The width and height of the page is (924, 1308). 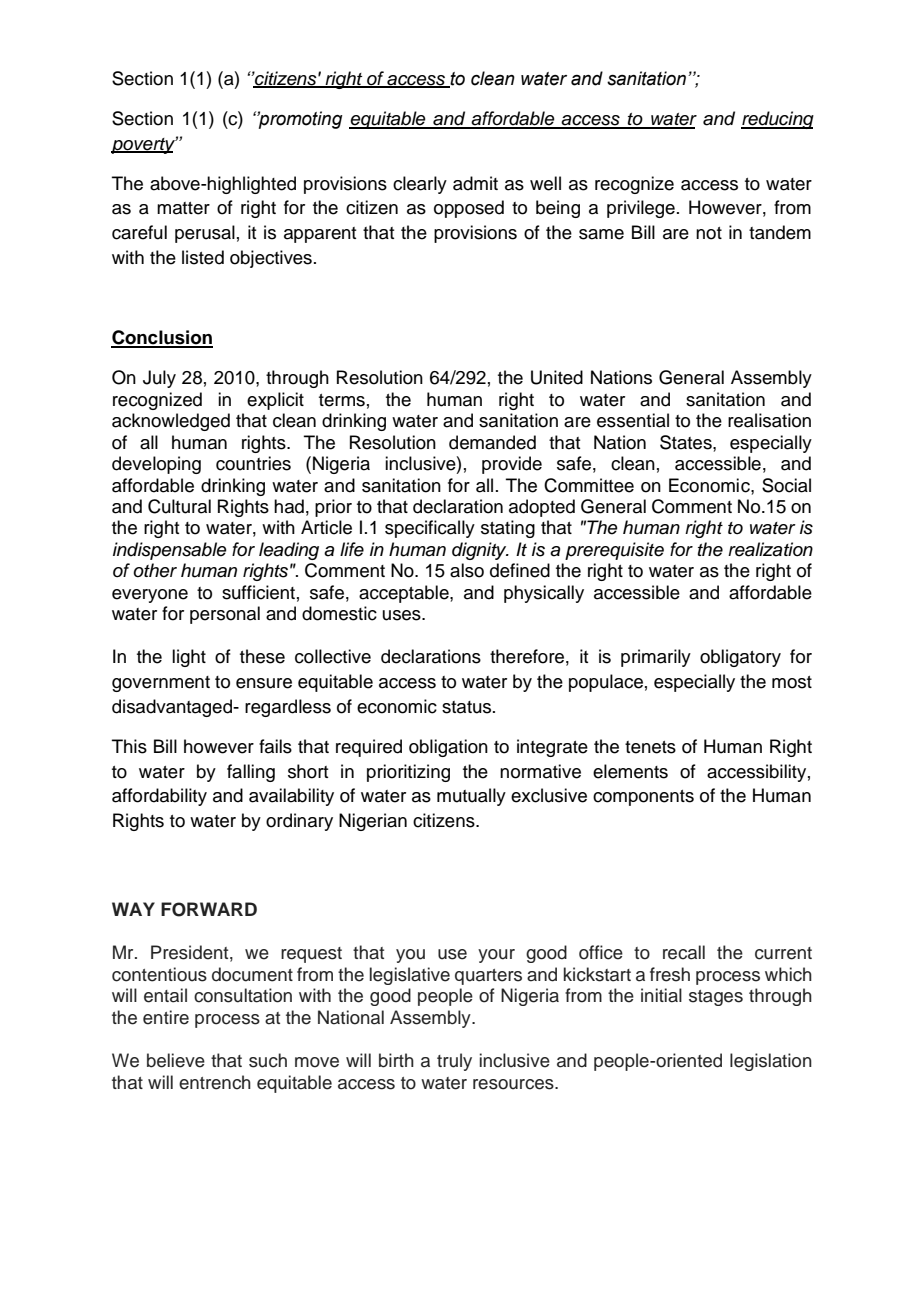 What do you see at coordinates (183, 208) in the page?
I see `matter` at bounding box center [183, 208].
